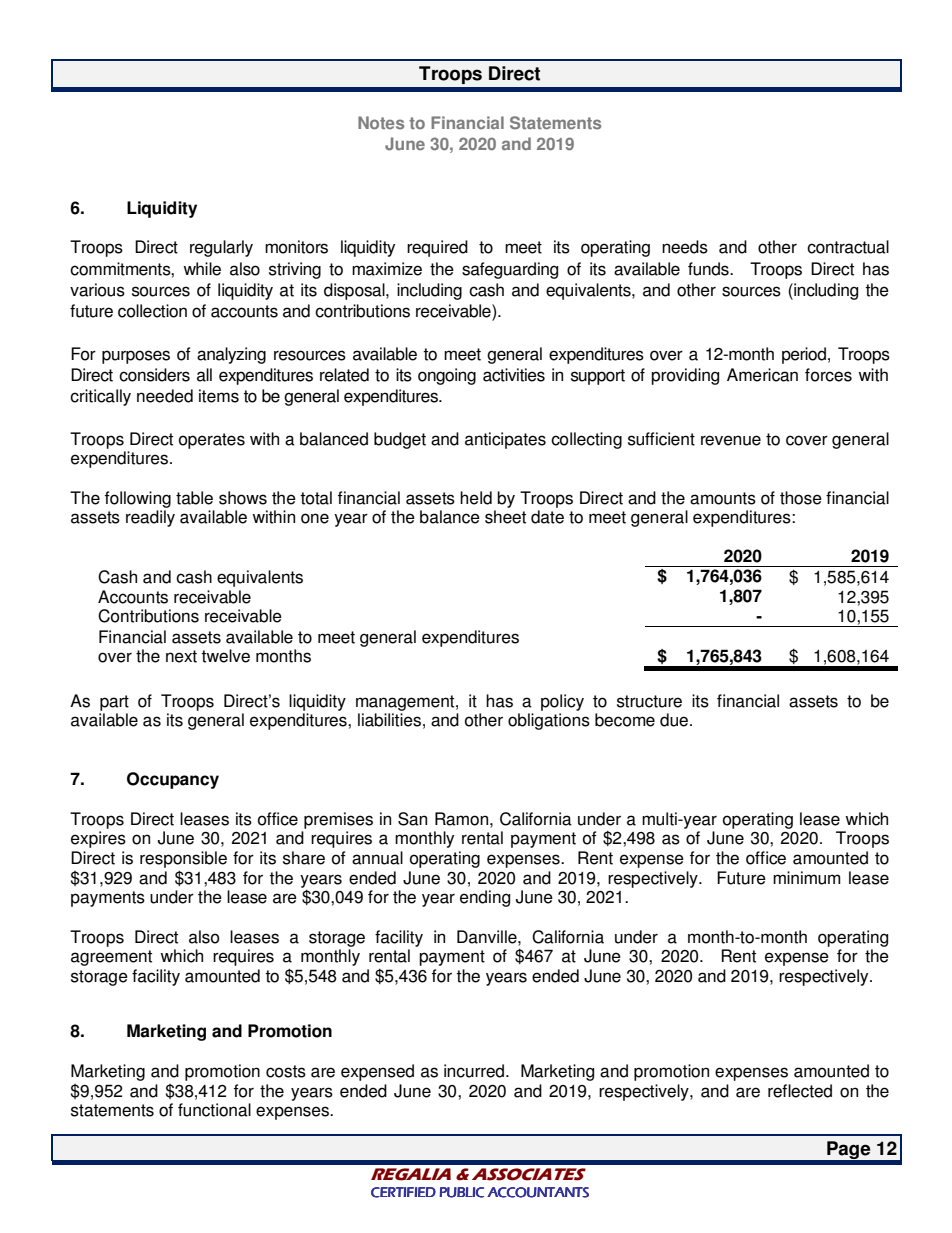  Describe the element at coordinates (221, 248) in the screenshot. I see `regularly` at that location.
